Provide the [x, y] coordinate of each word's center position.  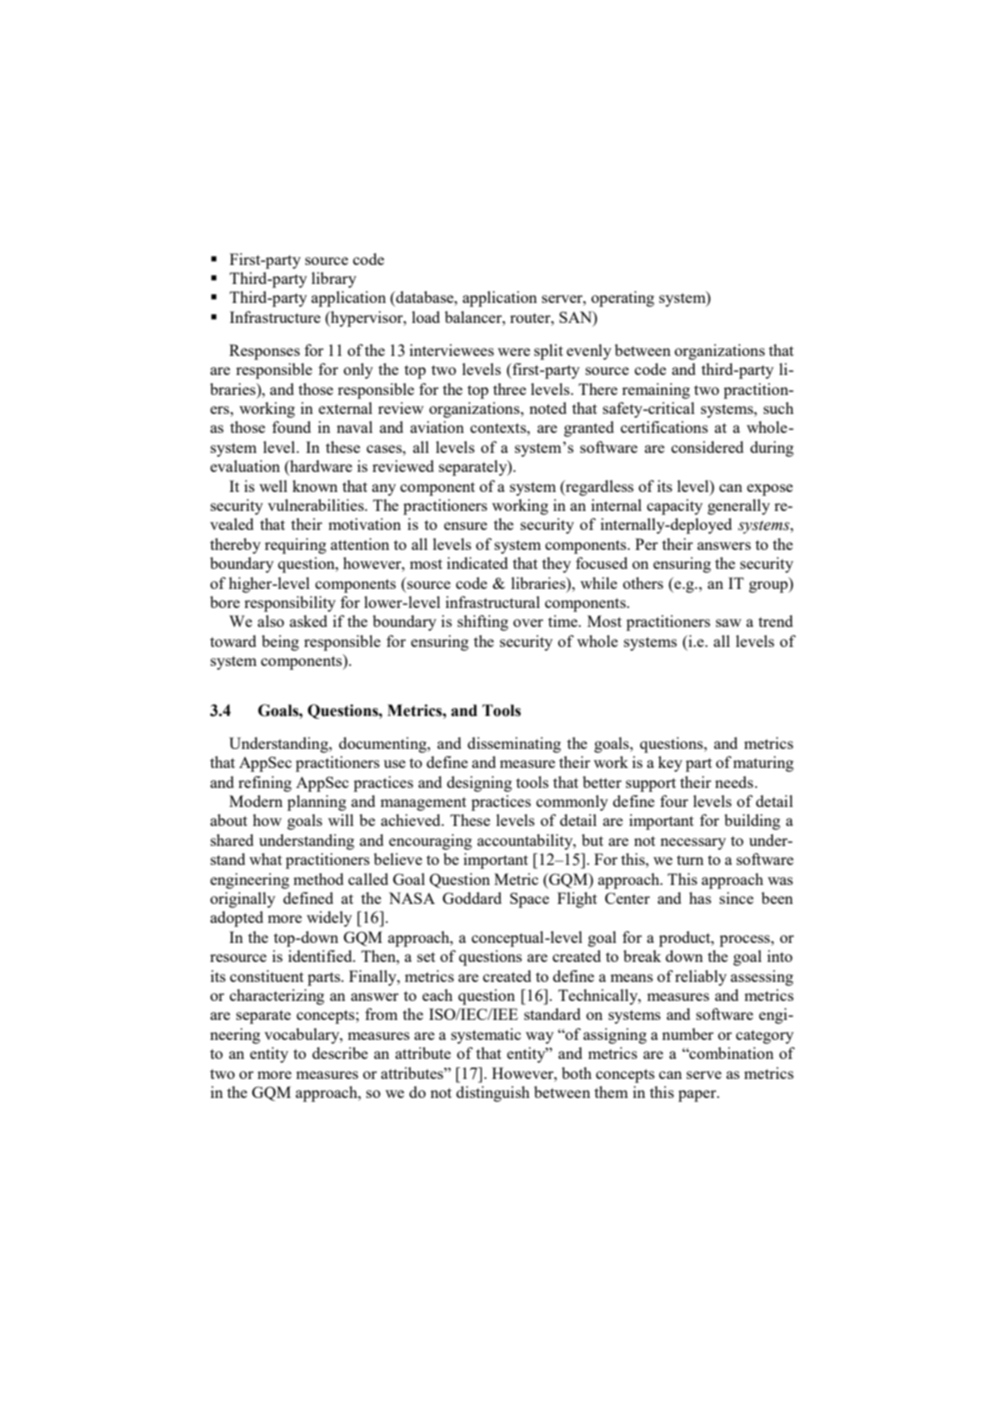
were [514, 352]
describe [340, 1053]
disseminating [514, 745]
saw [728, 623]
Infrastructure [275, 317]
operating [622, 299]
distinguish [493, 1094]
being [280, 643]
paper [698, 1096]
